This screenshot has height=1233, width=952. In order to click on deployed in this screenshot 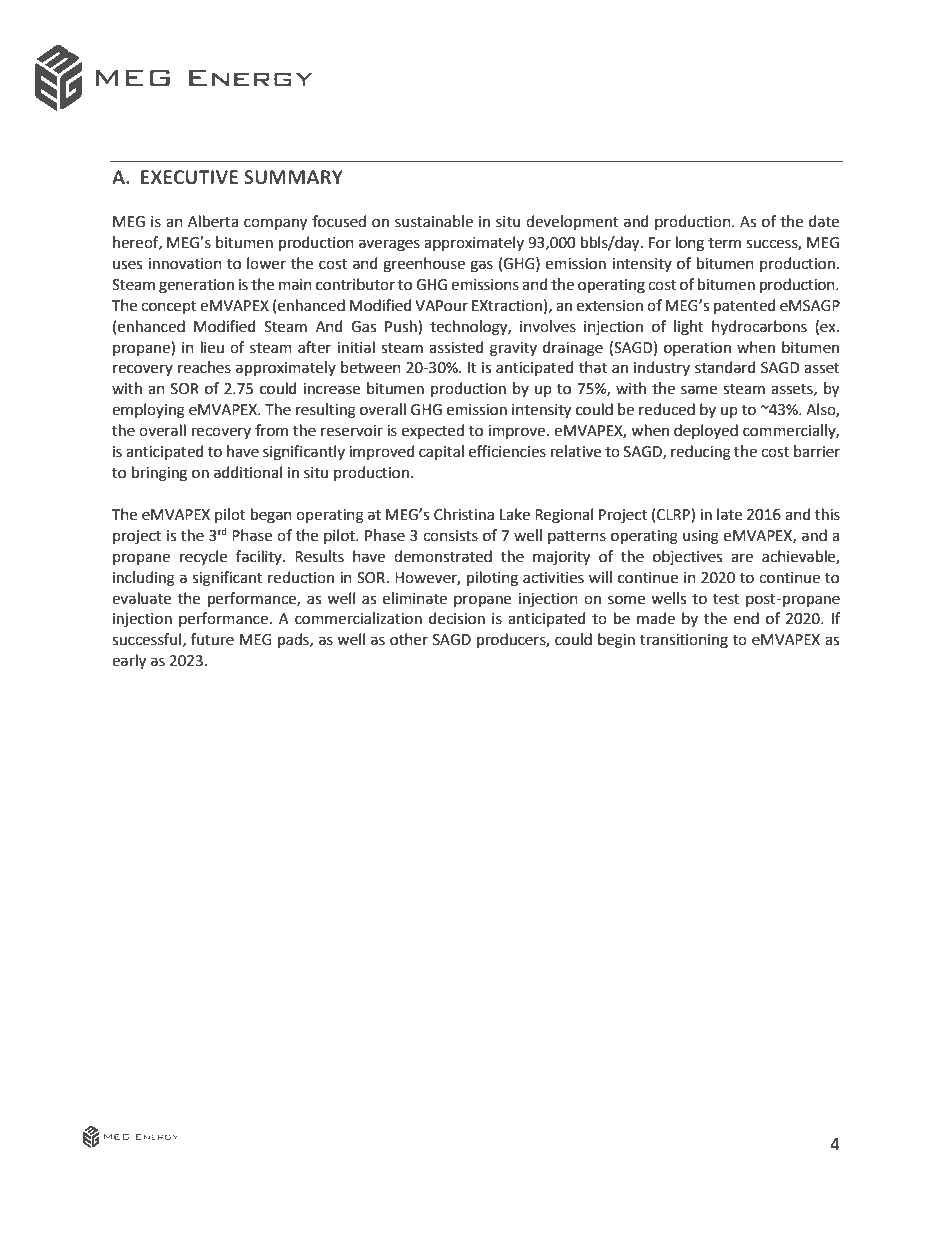, I will do `click(706, 431)`.
